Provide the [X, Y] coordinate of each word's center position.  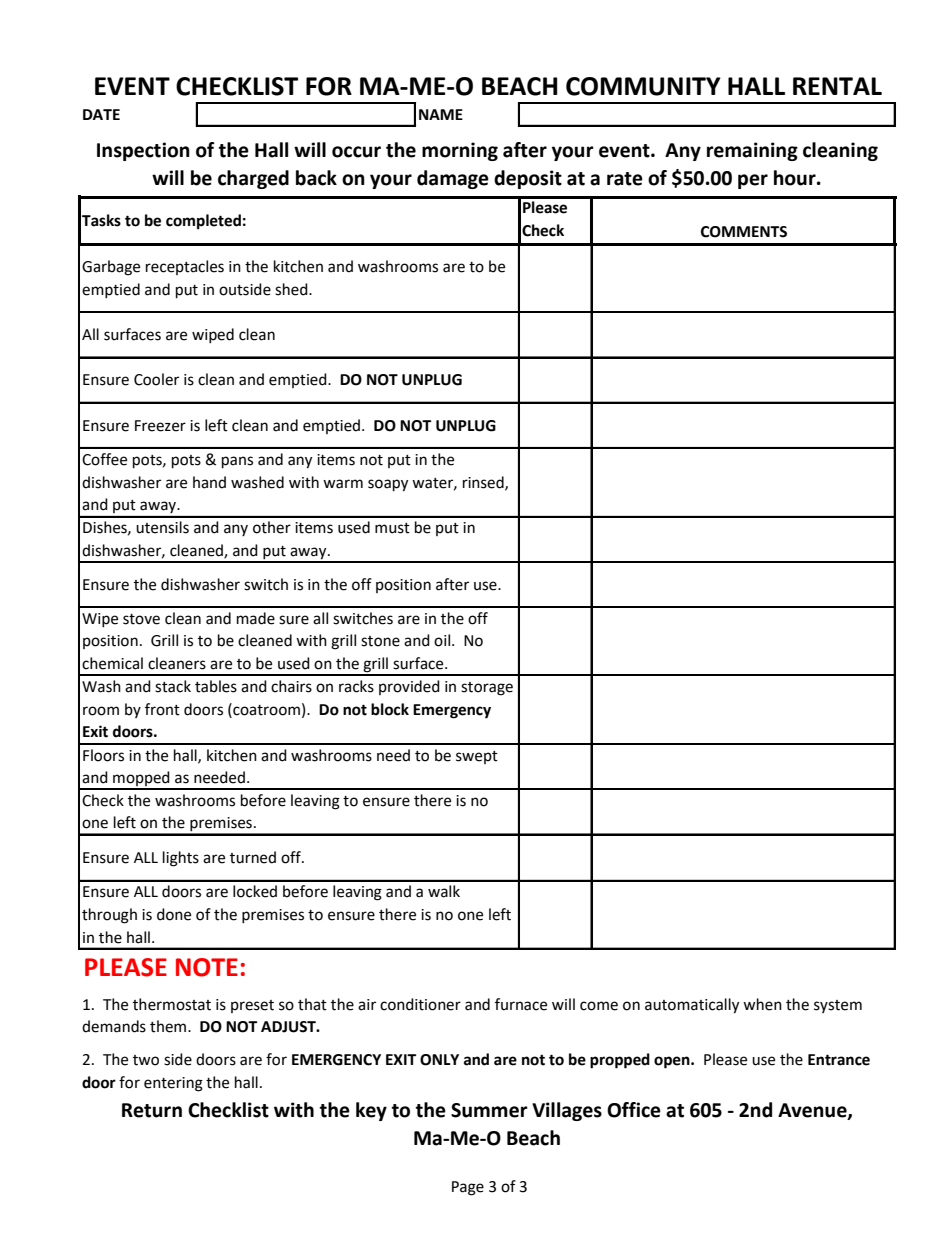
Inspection [143, 151]
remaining [752, 151]
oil [443, 640]
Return [152, 1110]
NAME [441, 114]
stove [141, 619]
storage [487, 689]
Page [468, 1188]
